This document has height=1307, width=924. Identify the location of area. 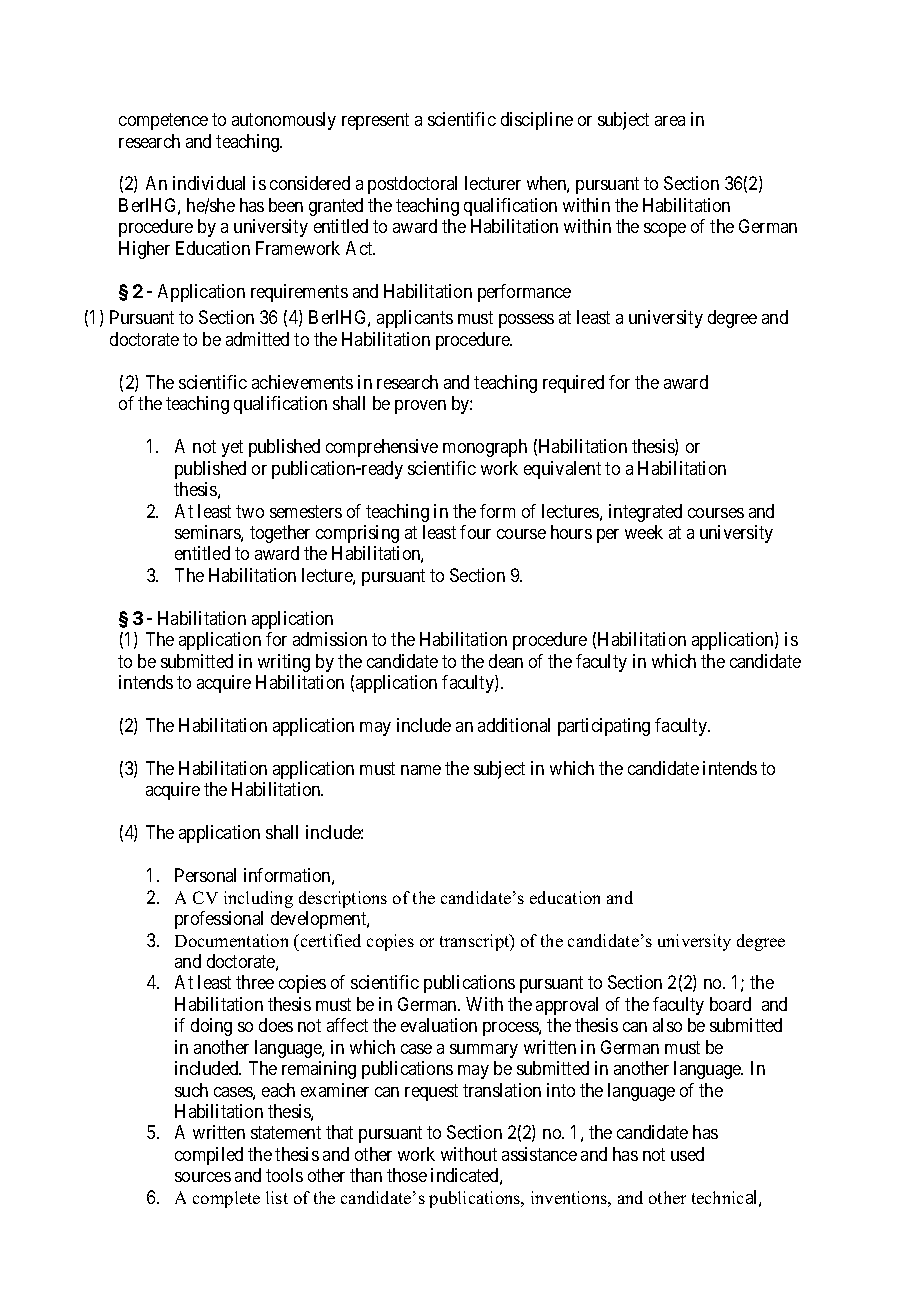
(670, 121).
